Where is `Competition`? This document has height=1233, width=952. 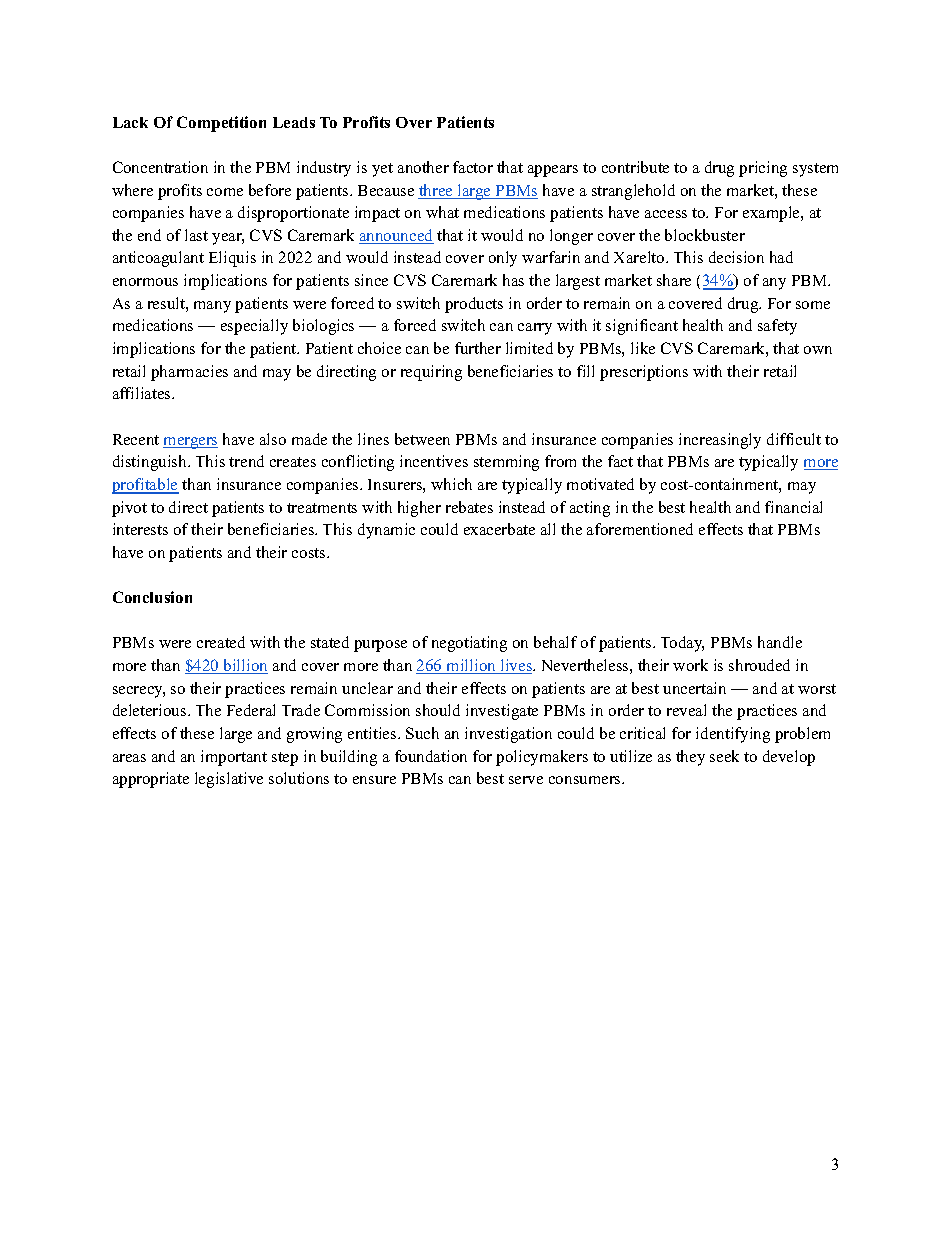
Competition is located at coordinates (221, 124).
